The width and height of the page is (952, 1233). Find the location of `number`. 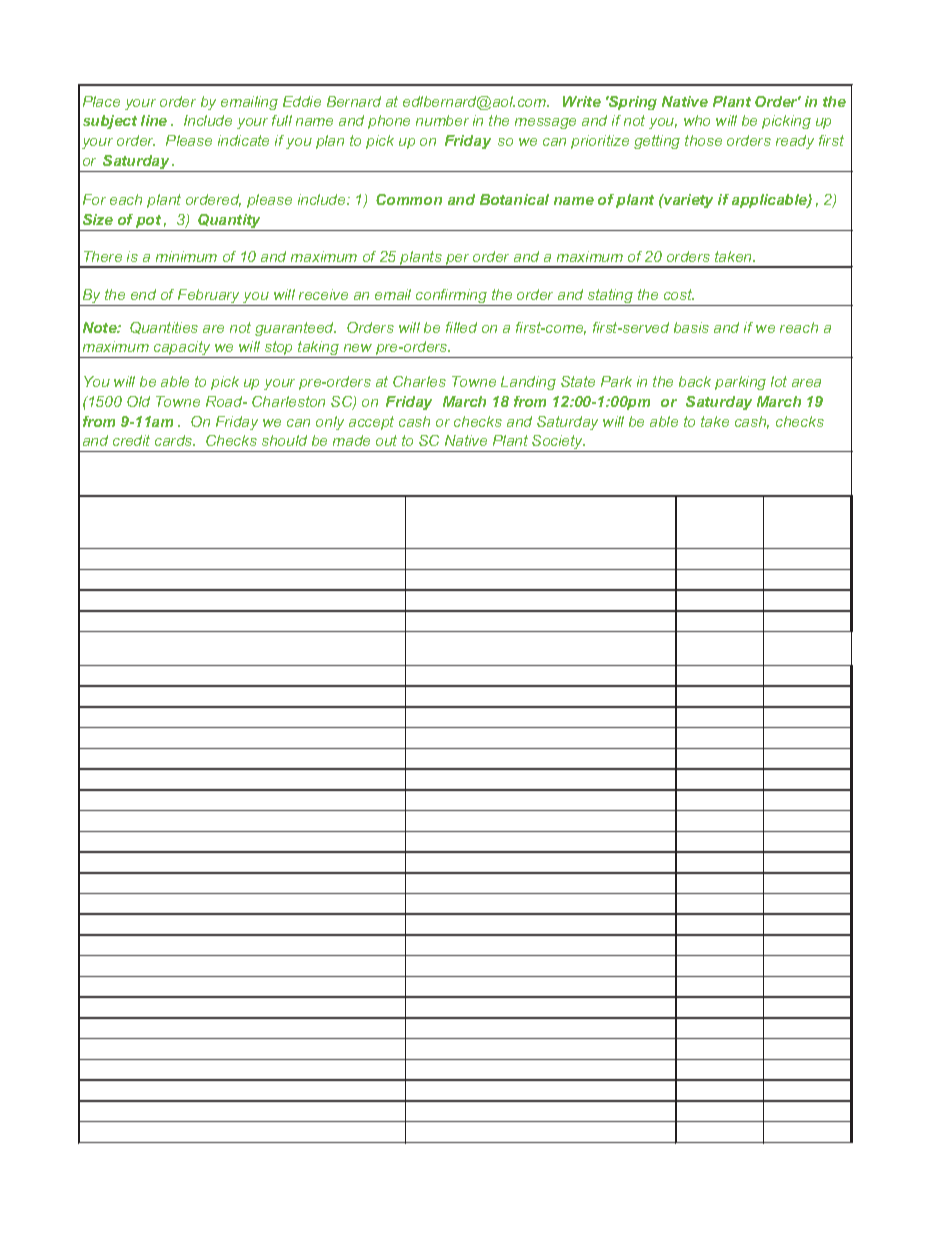

number is located at coordinates (442, 120).
